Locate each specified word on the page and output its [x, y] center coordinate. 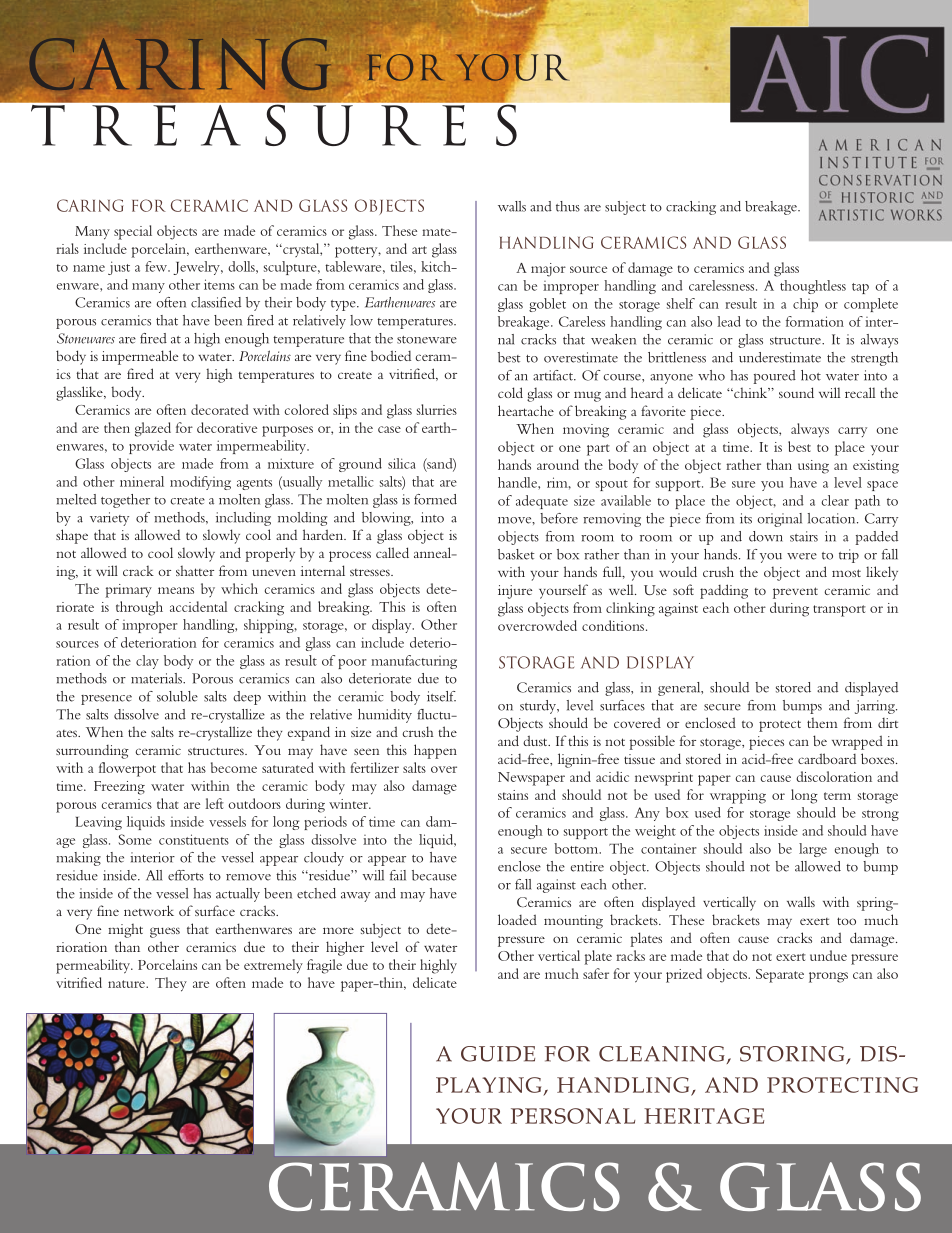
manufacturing [414, 662]
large [813, 850]
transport [839, 611]
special [133, 232]
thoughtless [813, 287]
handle [518, 482]
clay [147, 662]
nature [127, 984]
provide [151, 447]
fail [398, 875]
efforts [186, 875]
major [548, 270]
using [813, 467]
